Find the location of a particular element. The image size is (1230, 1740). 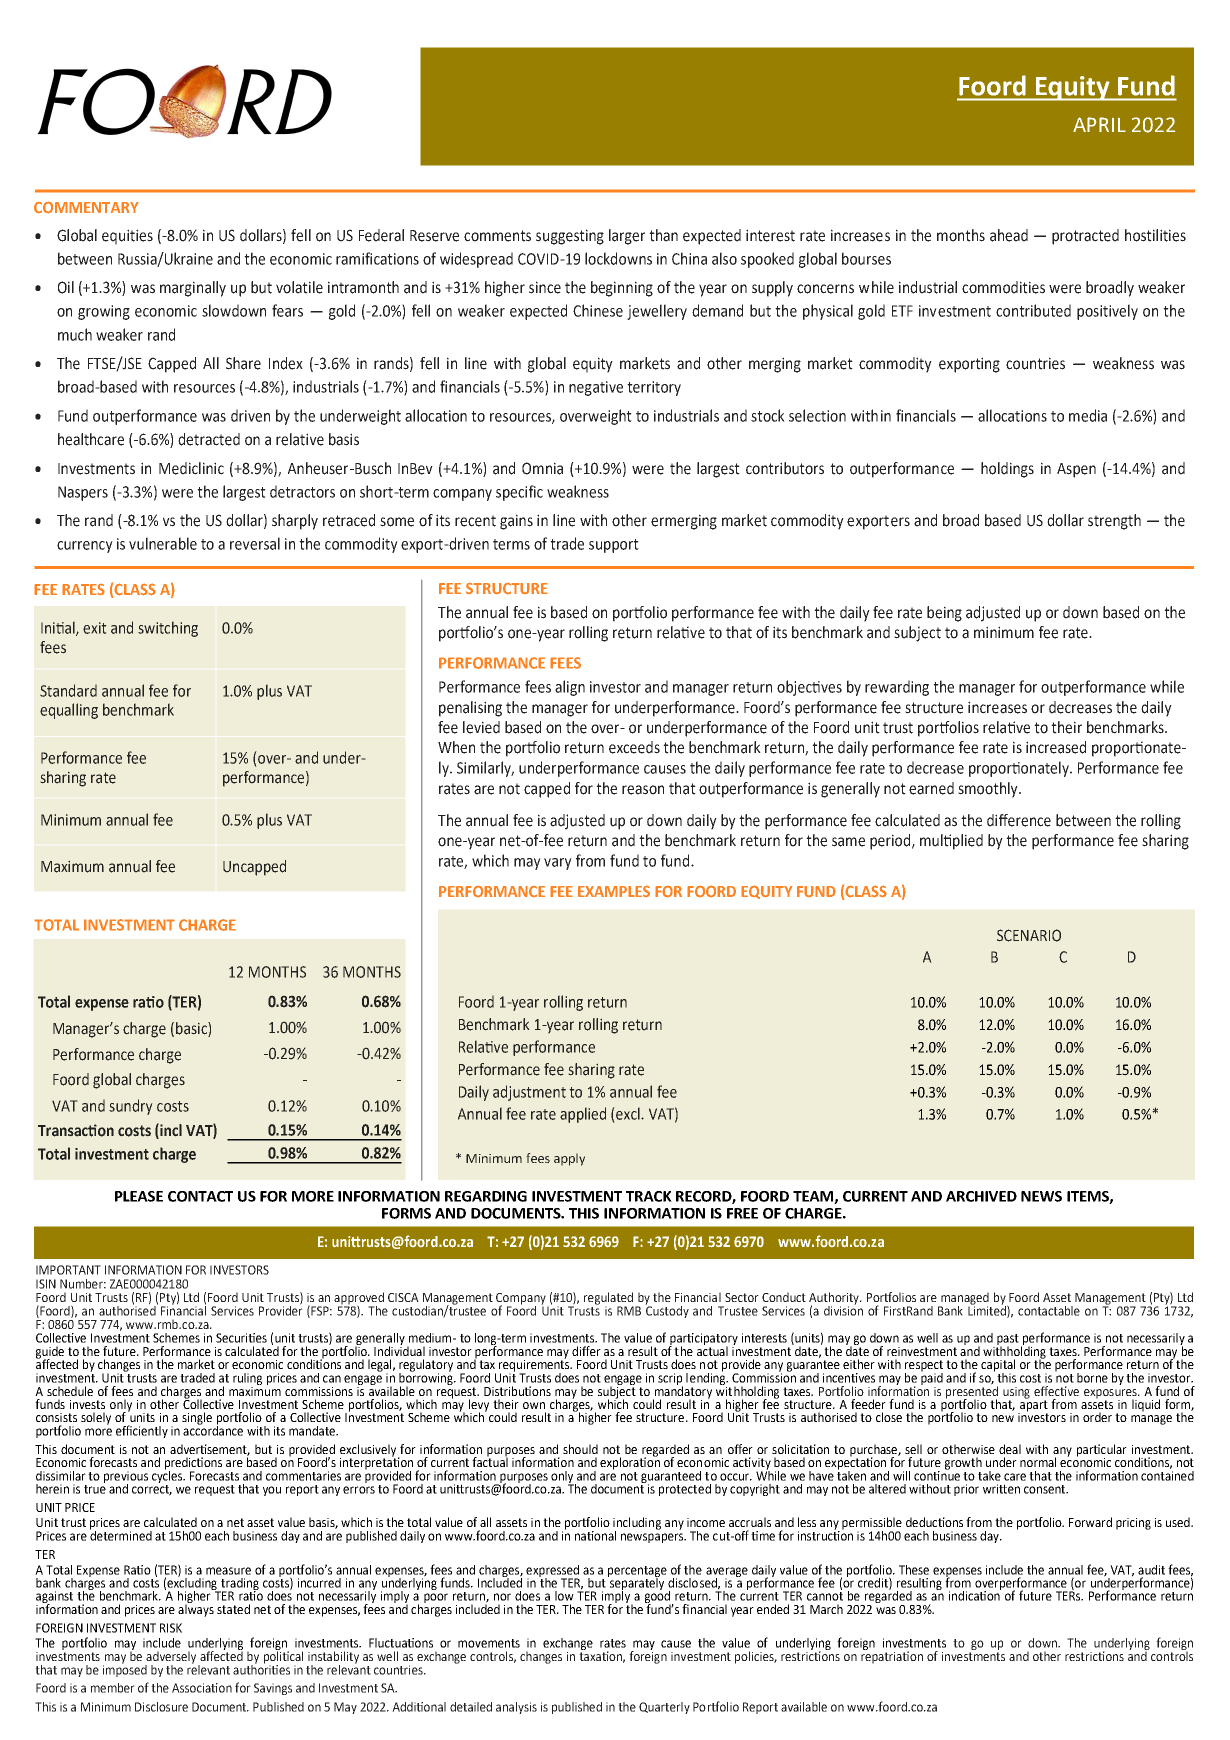

larger is located at coordinates (627, 237).
